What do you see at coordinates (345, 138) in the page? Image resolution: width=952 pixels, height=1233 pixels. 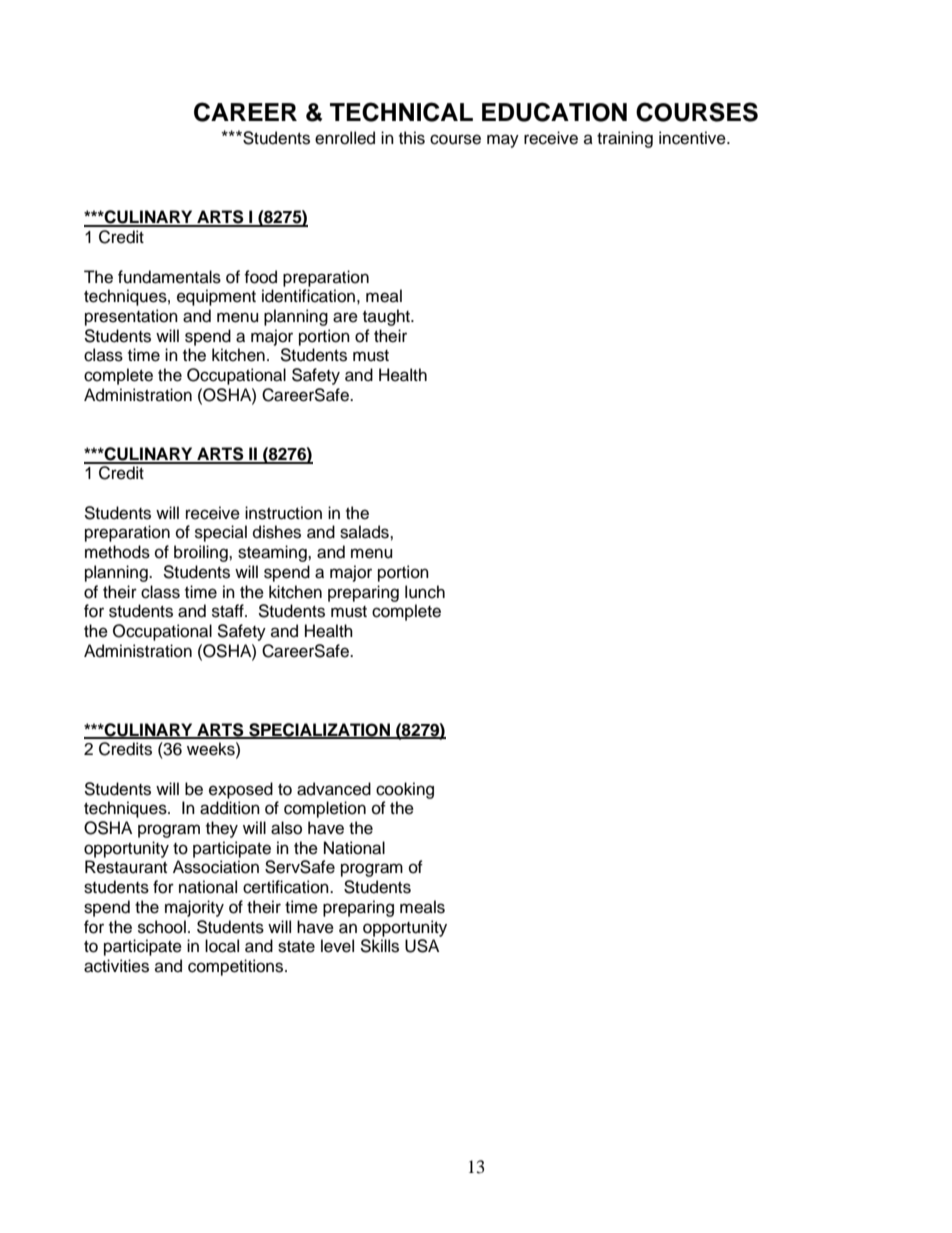 I see `enrolled` at bounding box center [345, 138].
